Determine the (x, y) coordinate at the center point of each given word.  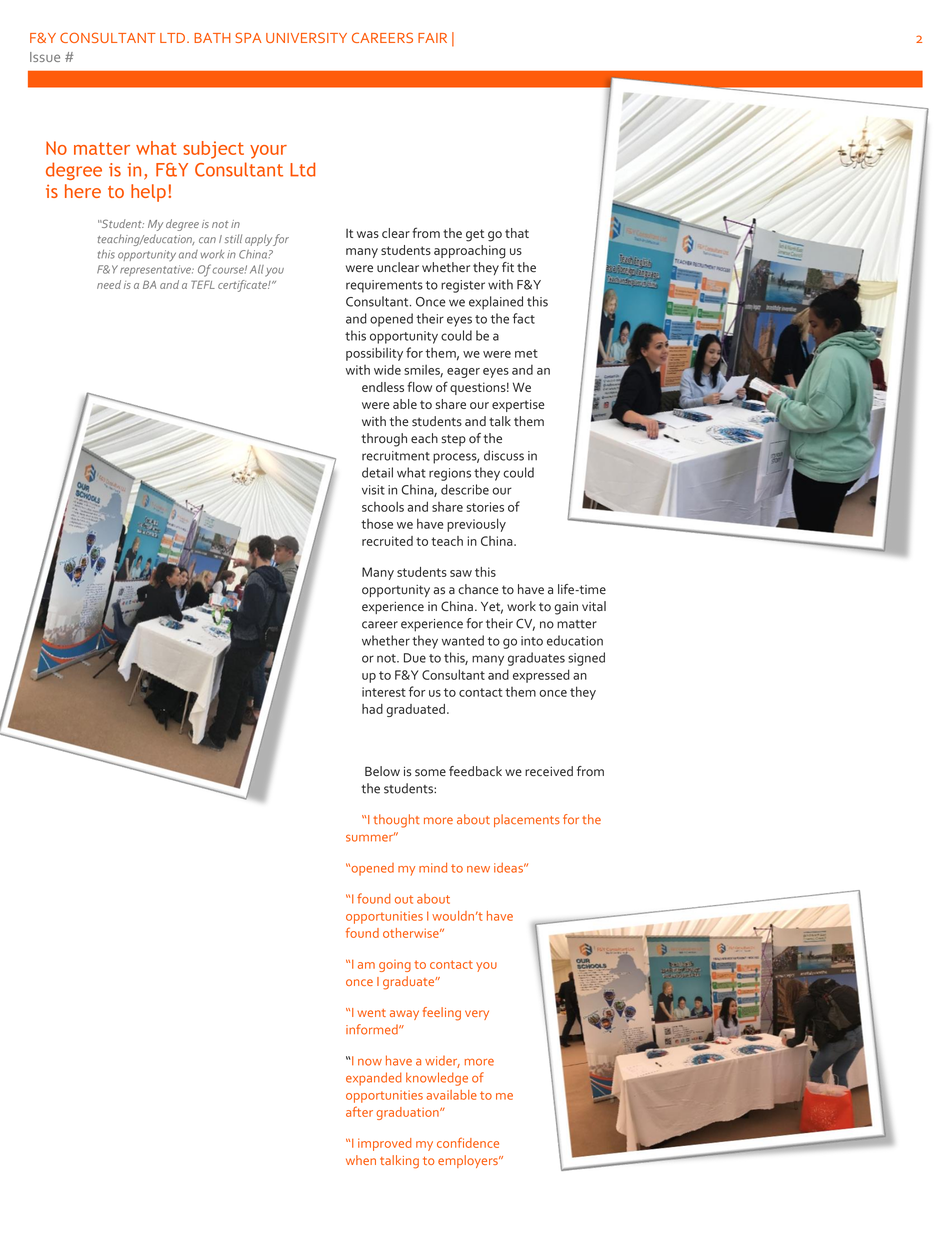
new (478, 869)
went (371, 1013)
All (257, 269)
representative (156, 270)
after (359, 1111)
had (372, 709)
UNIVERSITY (306, 37)
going (395, 966)
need (109, 284)
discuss (504, 455)
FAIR (432, 38)
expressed (541, 676)
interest (384, 692)
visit (373, 490)
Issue (45, 57)
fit (508, 267)
